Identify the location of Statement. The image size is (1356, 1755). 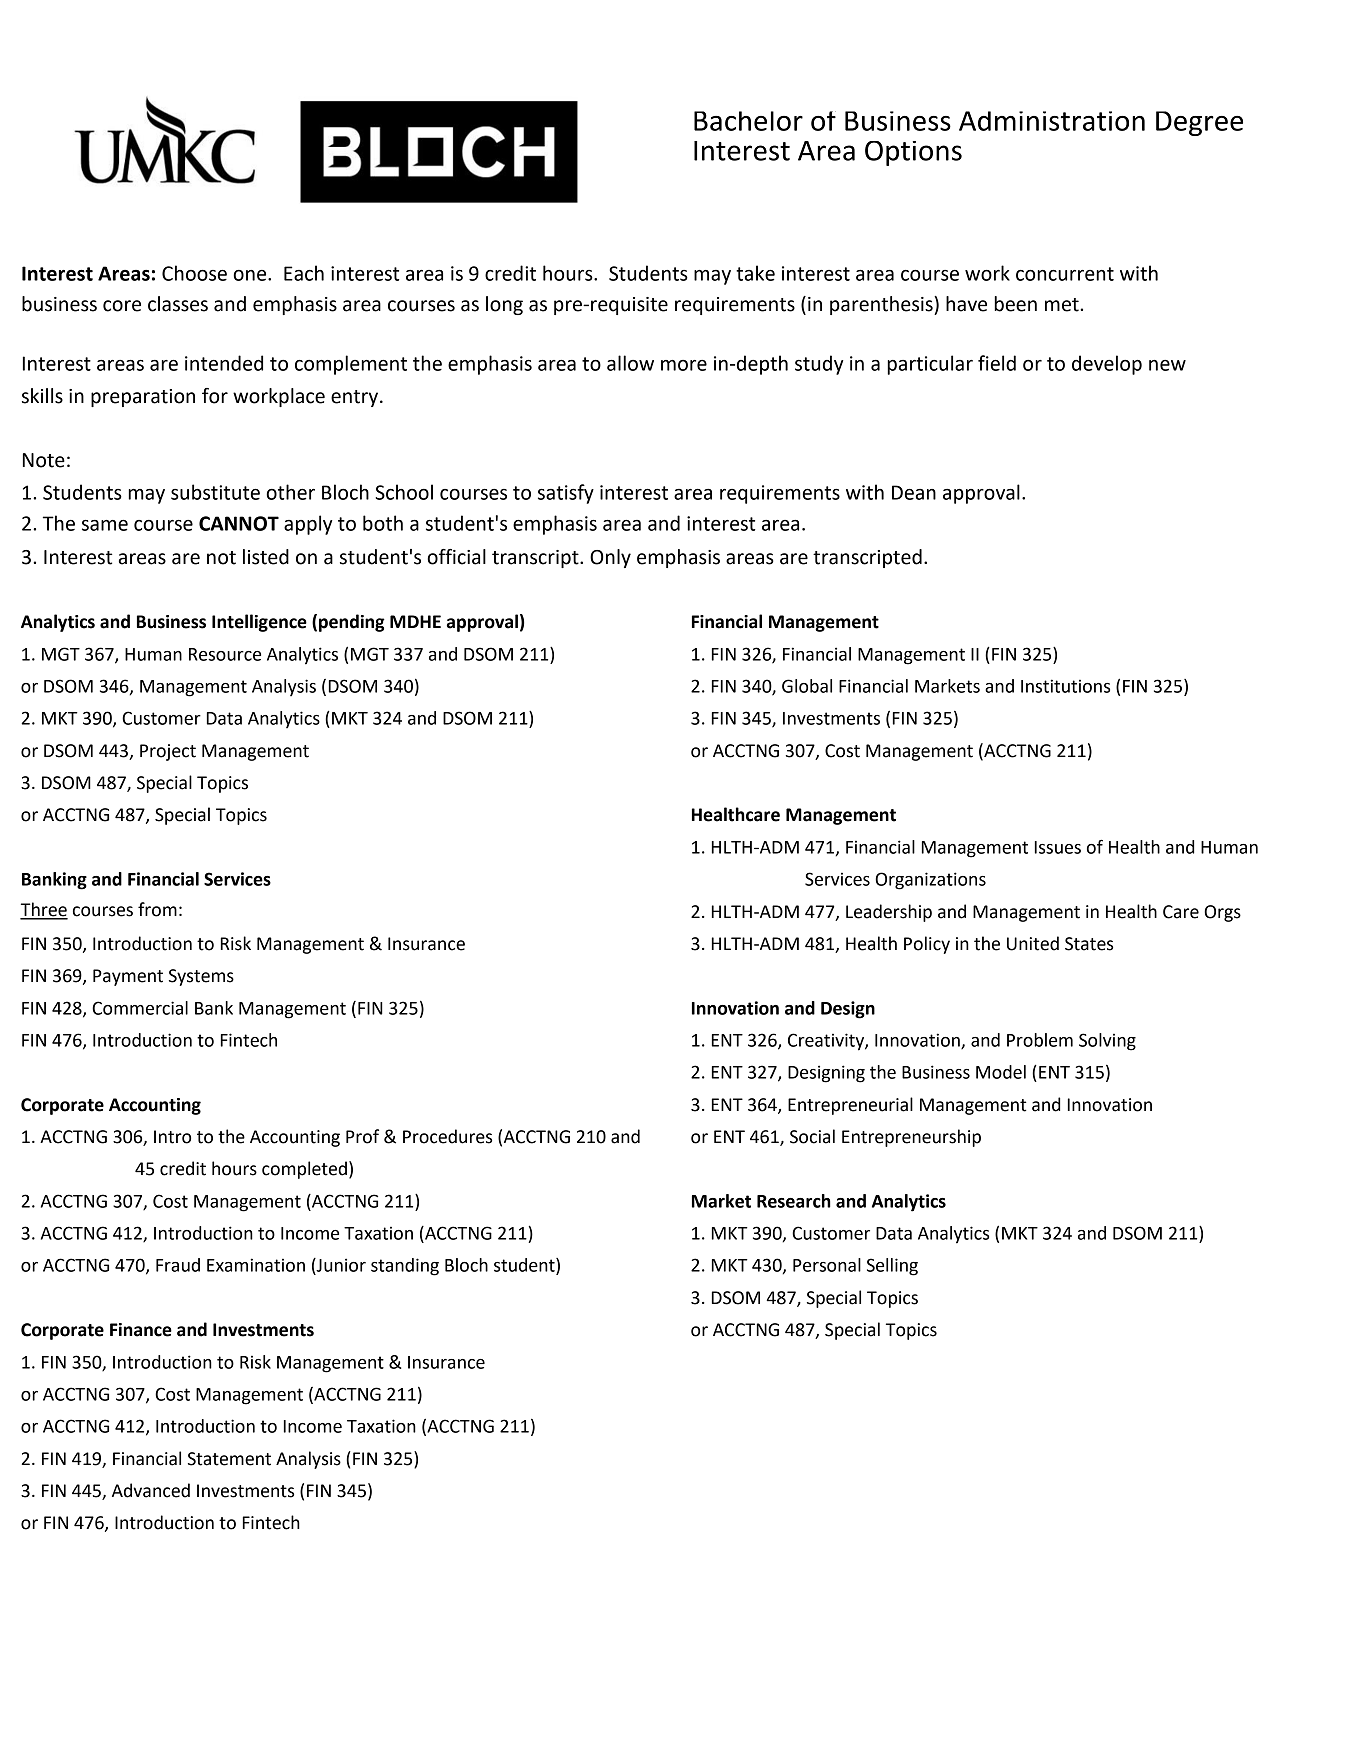
(229, 1459).
